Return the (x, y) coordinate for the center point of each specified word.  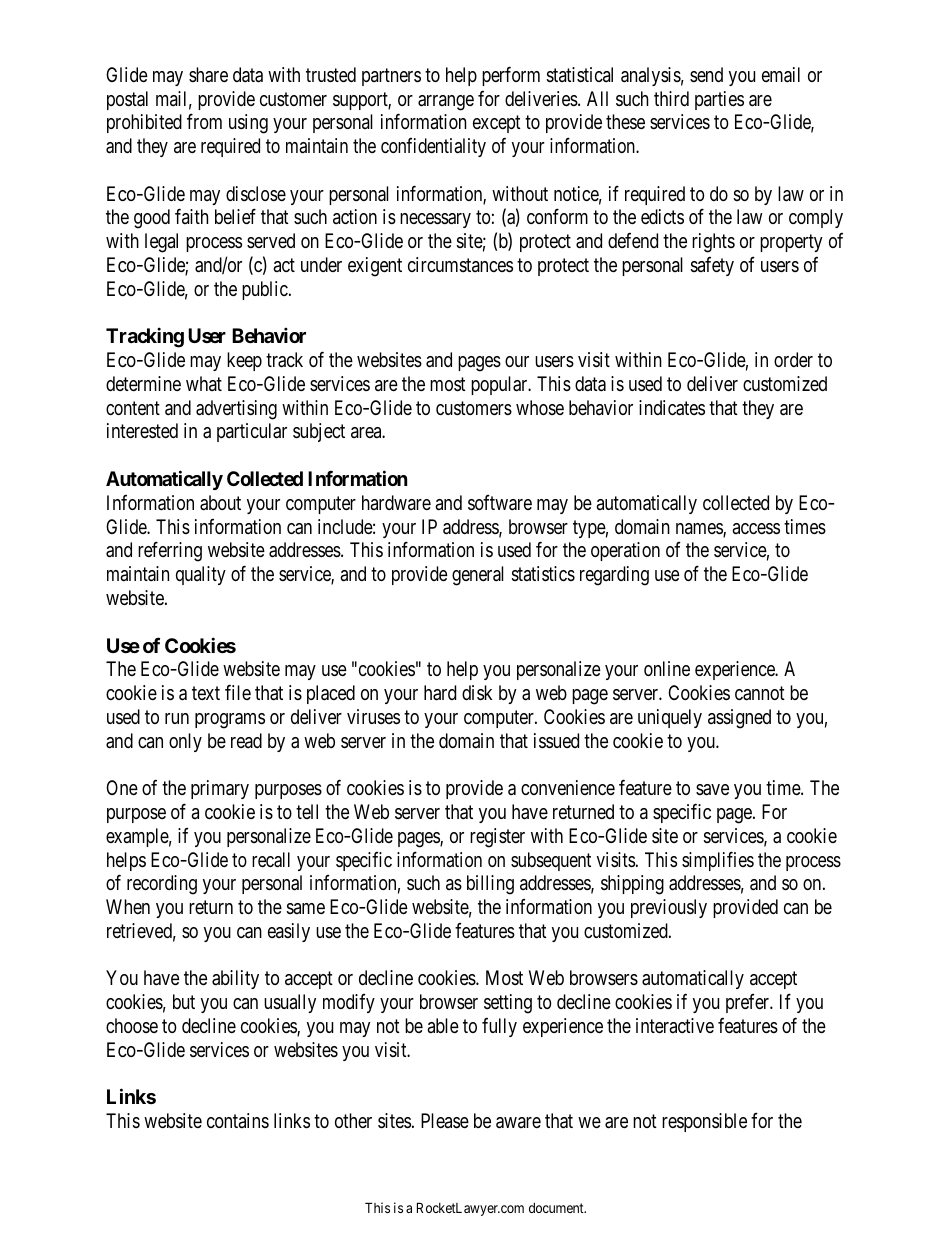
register (497, 838)
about (220, 503)
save (712, 790)
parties (719, 100)
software (500, 503)
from (204, 121)
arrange (446, 103)
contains (238, 1120)
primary (220, 789)
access (756, 529)
